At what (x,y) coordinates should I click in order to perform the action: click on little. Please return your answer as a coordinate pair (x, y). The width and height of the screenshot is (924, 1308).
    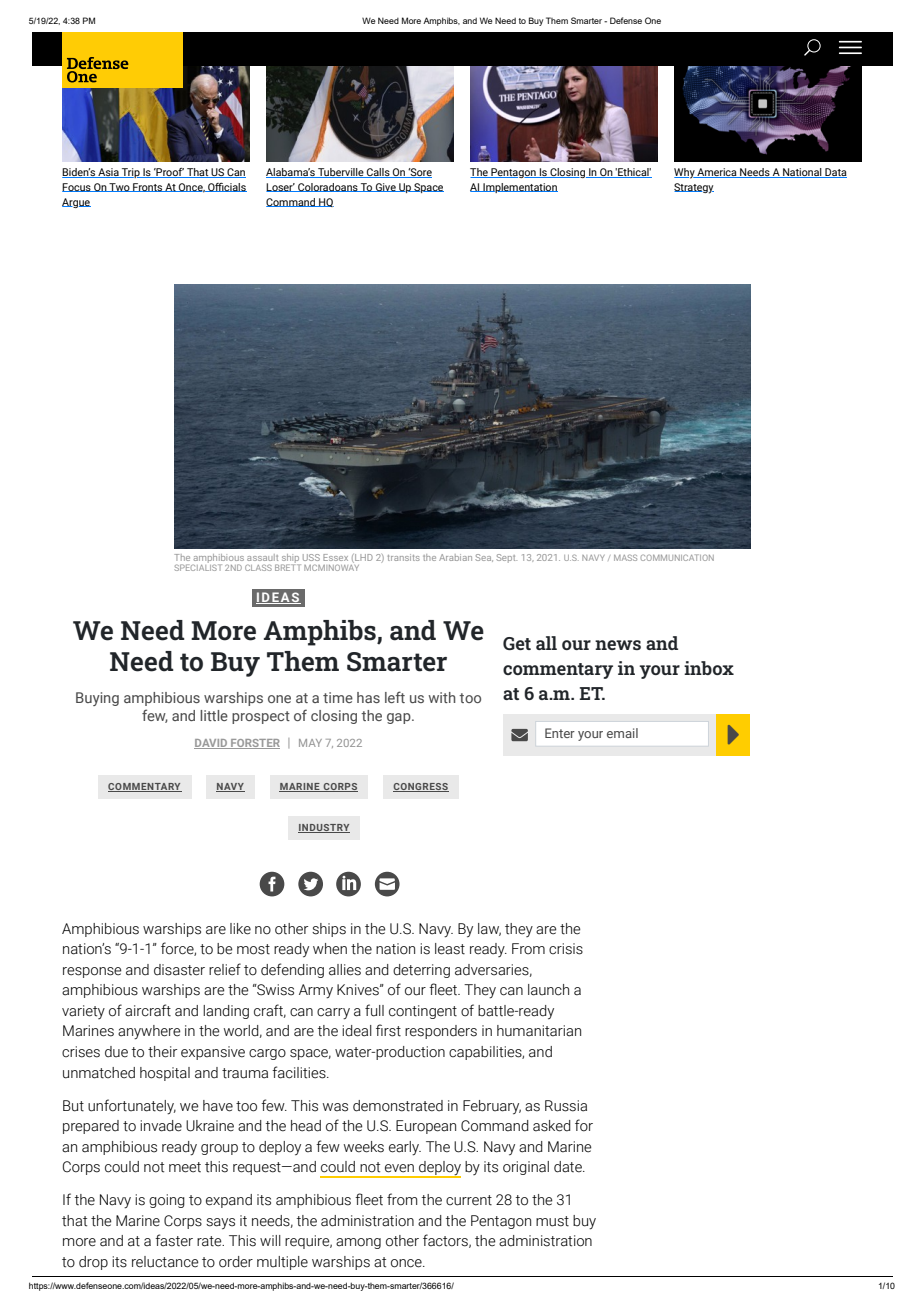
    Looking at the image, I should click on (214, 715).
